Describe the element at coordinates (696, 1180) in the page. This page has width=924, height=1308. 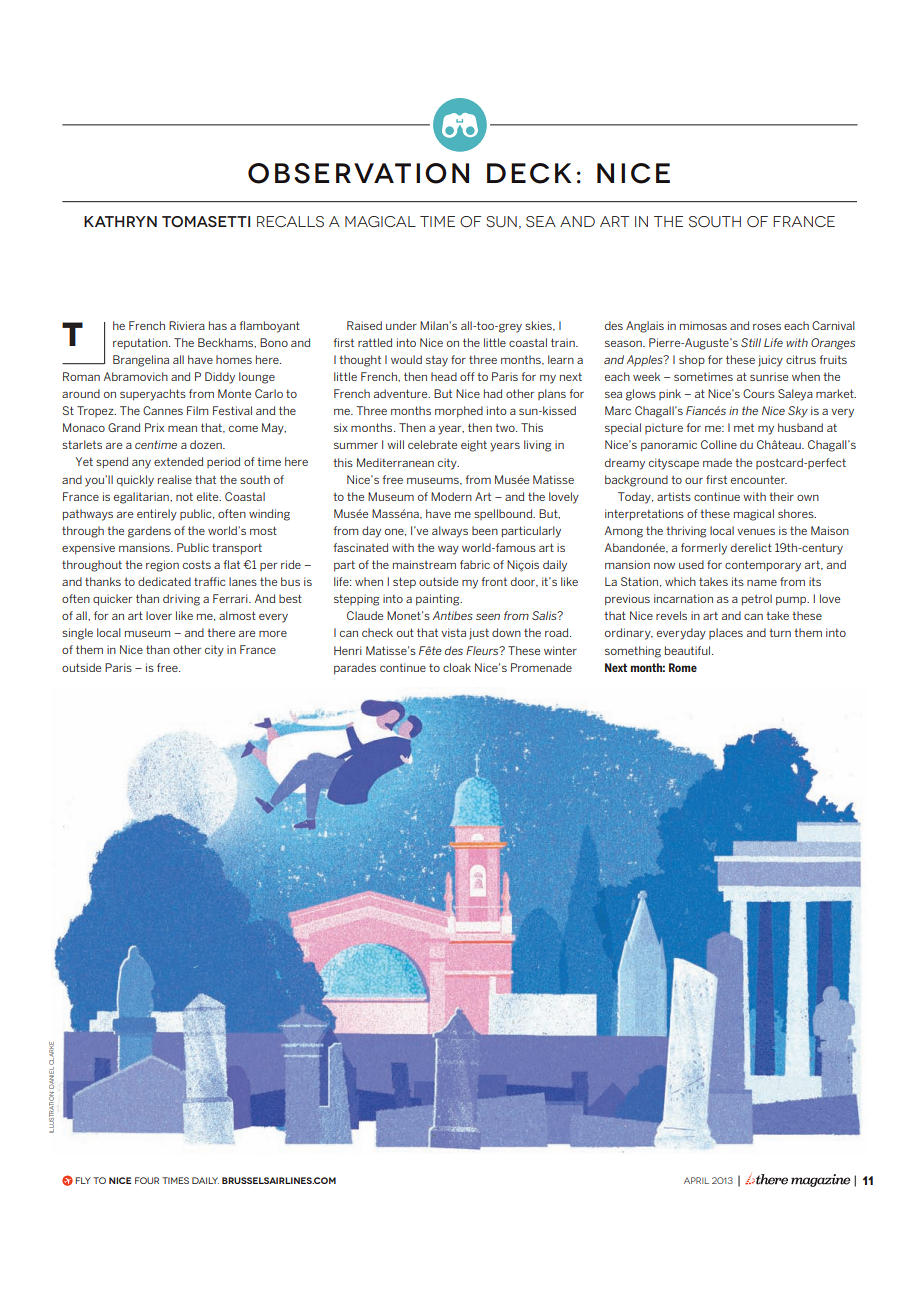
I see `april` at that location.
